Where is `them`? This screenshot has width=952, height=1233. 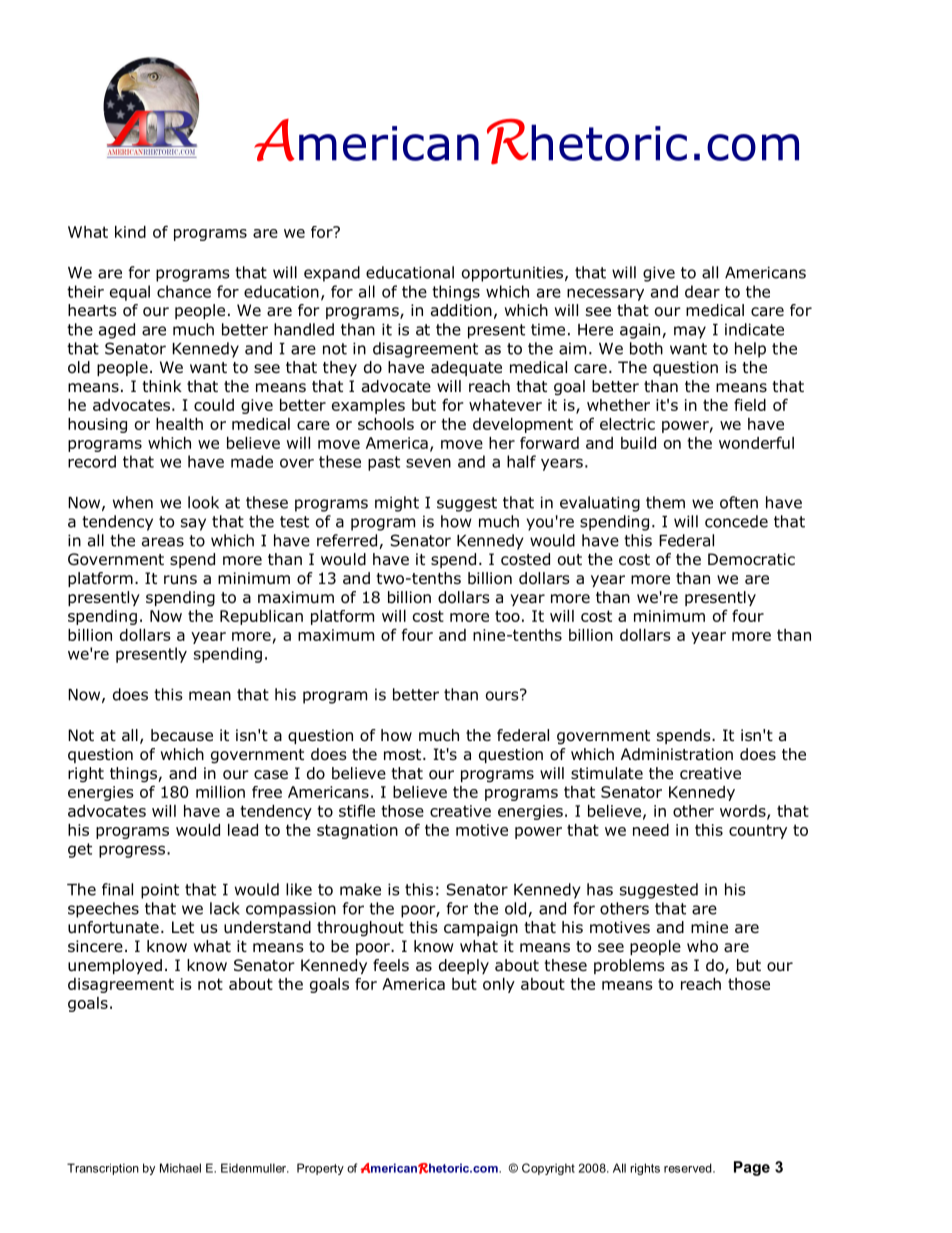
them is located at coordinates (665, 502).
